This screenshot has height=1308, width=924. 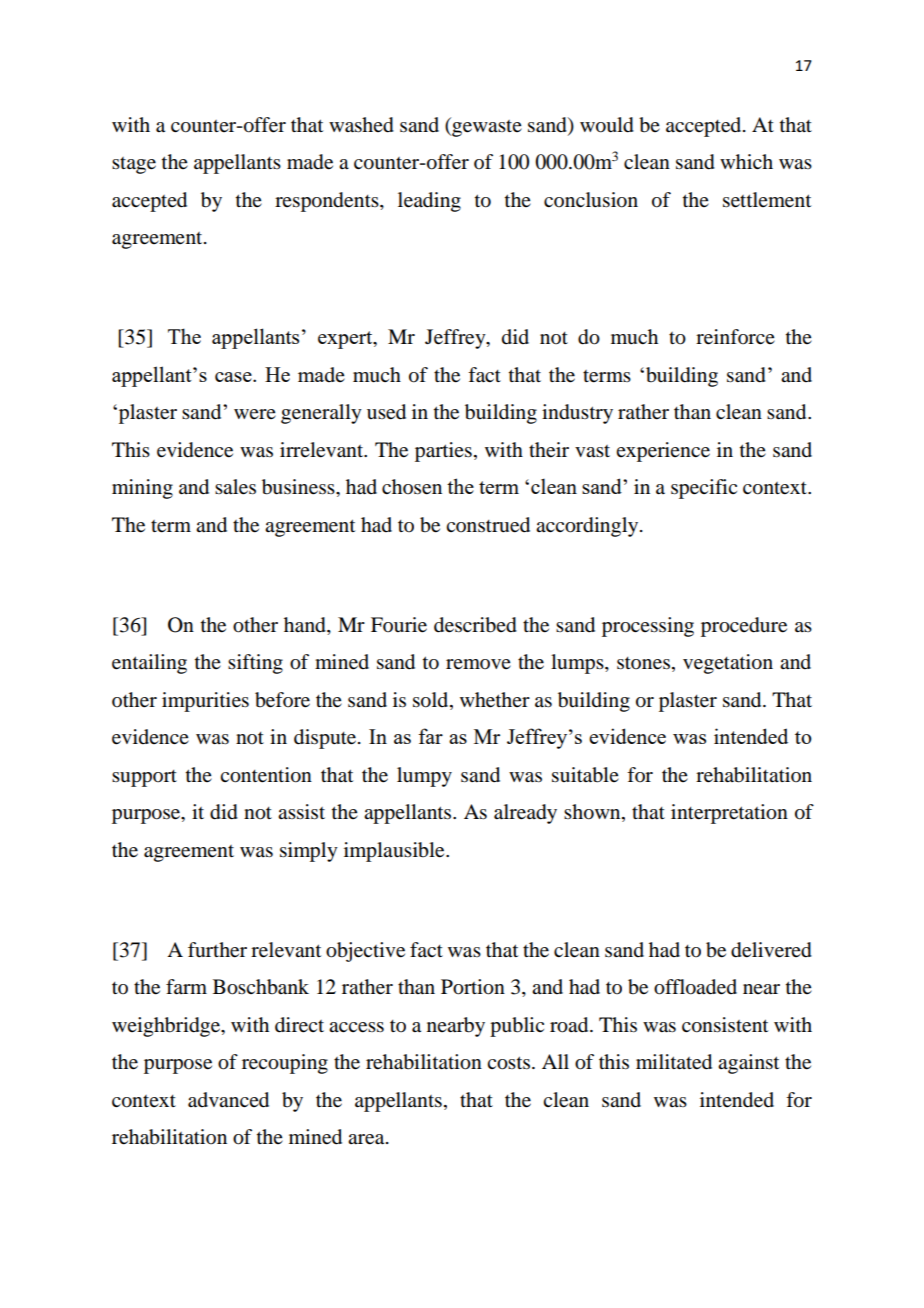 What do you see at coordinates (746, 161) in the screenshot?
I see `which` at bounding box center [746, 161].
